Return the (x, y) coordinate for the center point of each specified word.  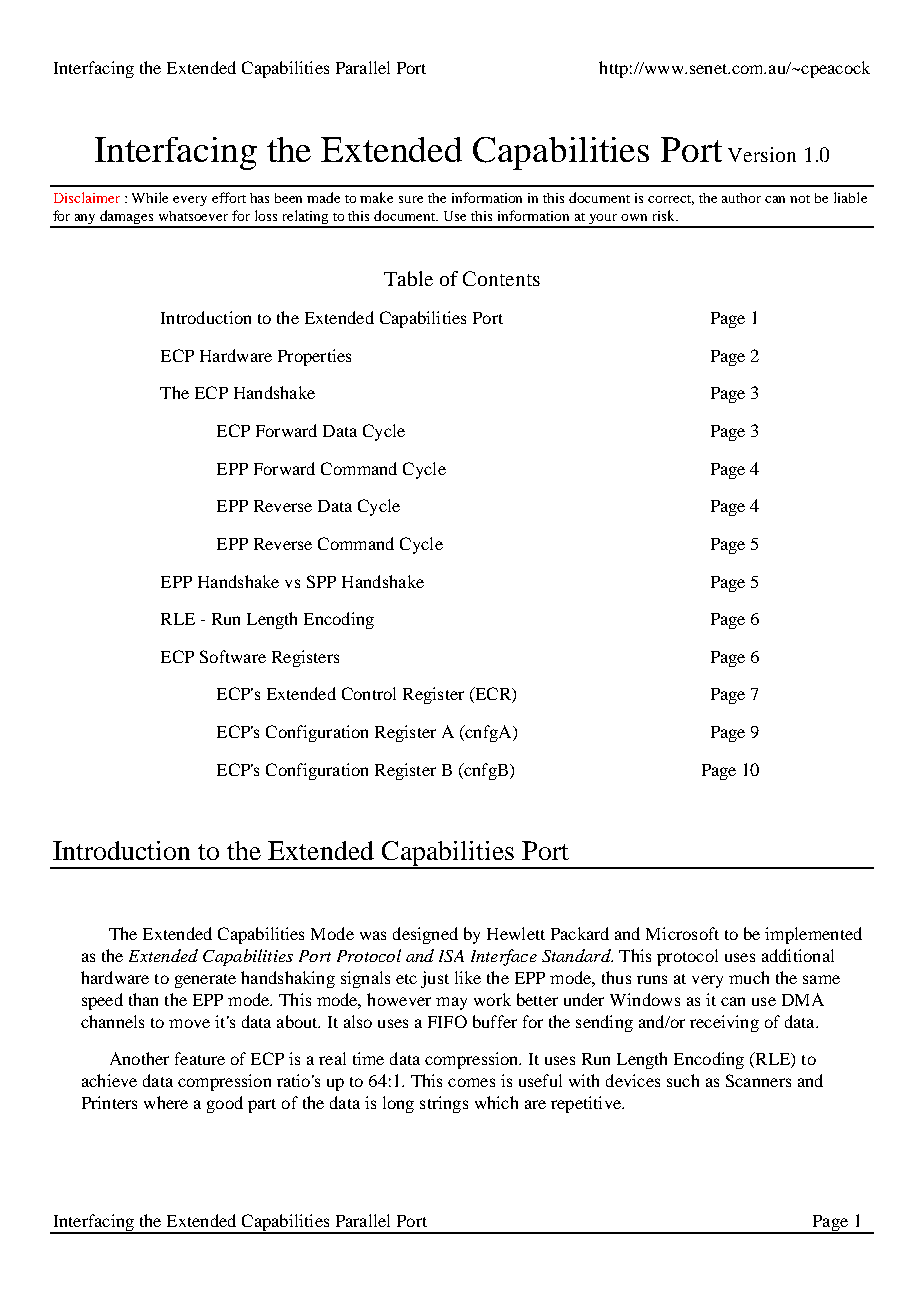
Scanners (758, 1080)
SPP (321, 581)
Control (369, 693)
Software (233, 656)
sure (411, 199)
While (150, 197)
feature (200, 1058)
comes (471, 1082)
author (741, 198)
